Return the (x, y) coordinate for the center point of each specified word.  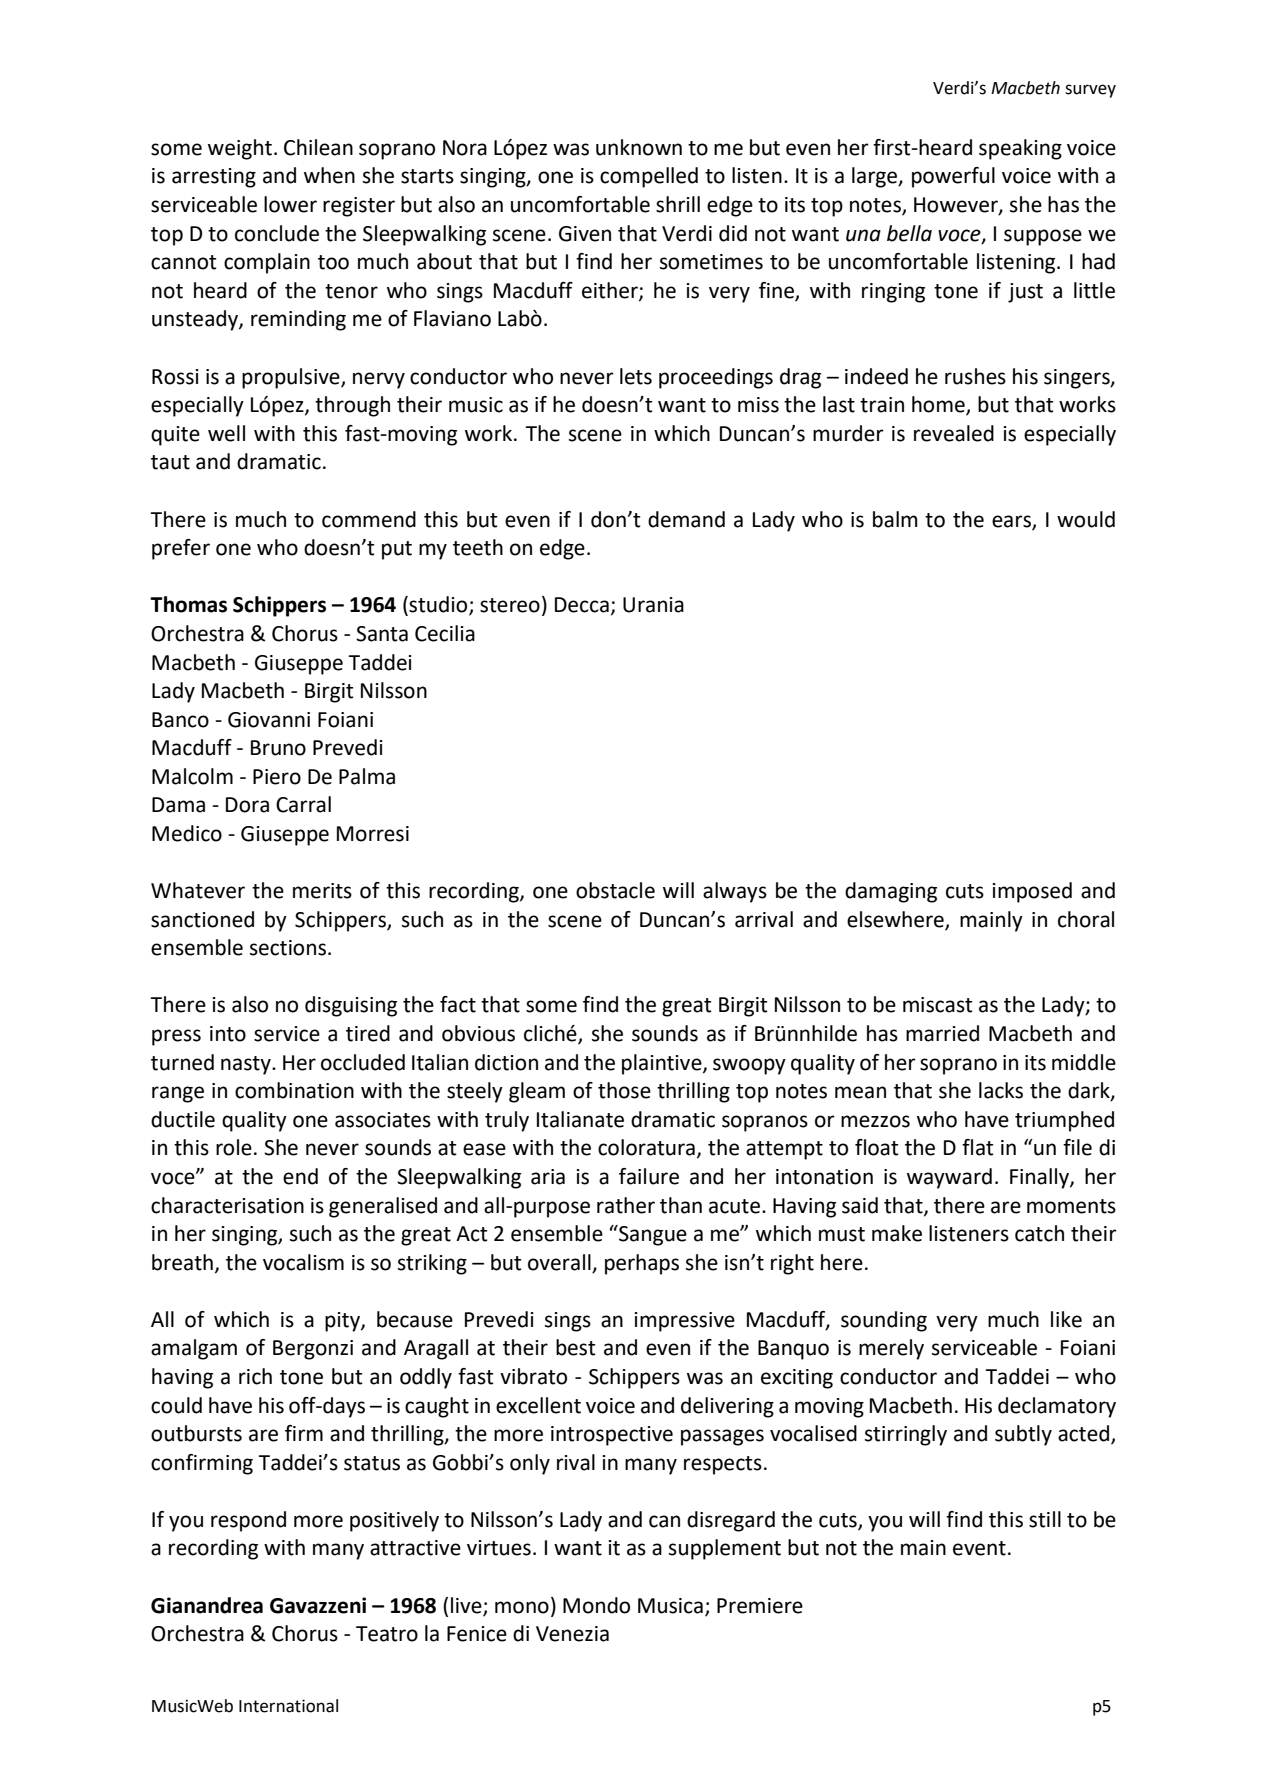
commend (369, 519)
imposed (1032, 892)
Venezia (572, 1634)
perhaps (642, 1264)
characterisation (227, 1205)
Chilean (318, 147)
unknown (639, 147)
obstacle (615, 890)
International (288, 1706)
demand (686, 519)
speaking (1020, 149)
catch (1039, 1233)
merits (322, 891)
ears (1012, 522)
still (1045, 1519)
